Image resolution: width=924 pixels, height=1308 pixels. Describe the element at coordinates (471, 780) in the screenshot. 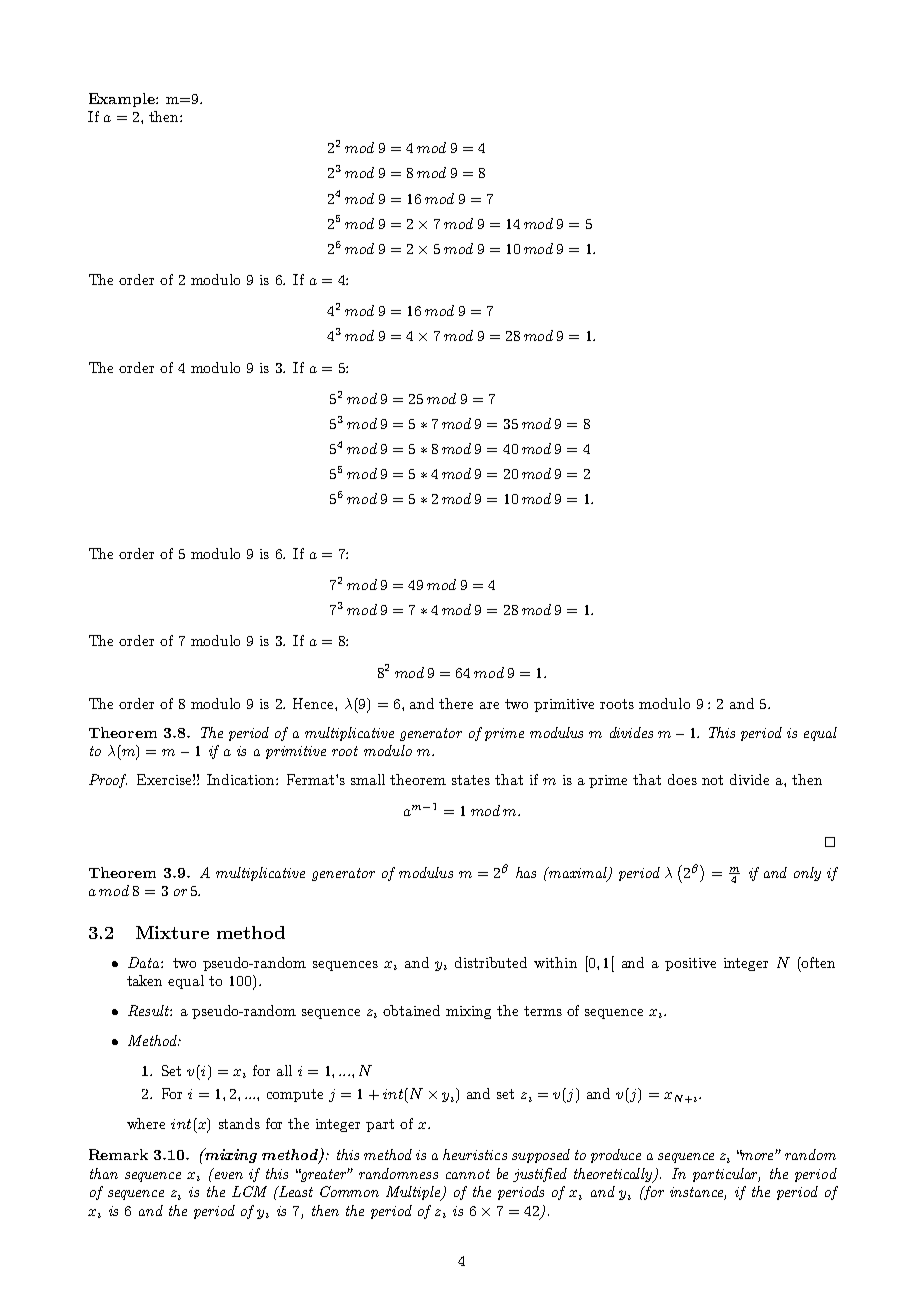

I see `states` at that location.
